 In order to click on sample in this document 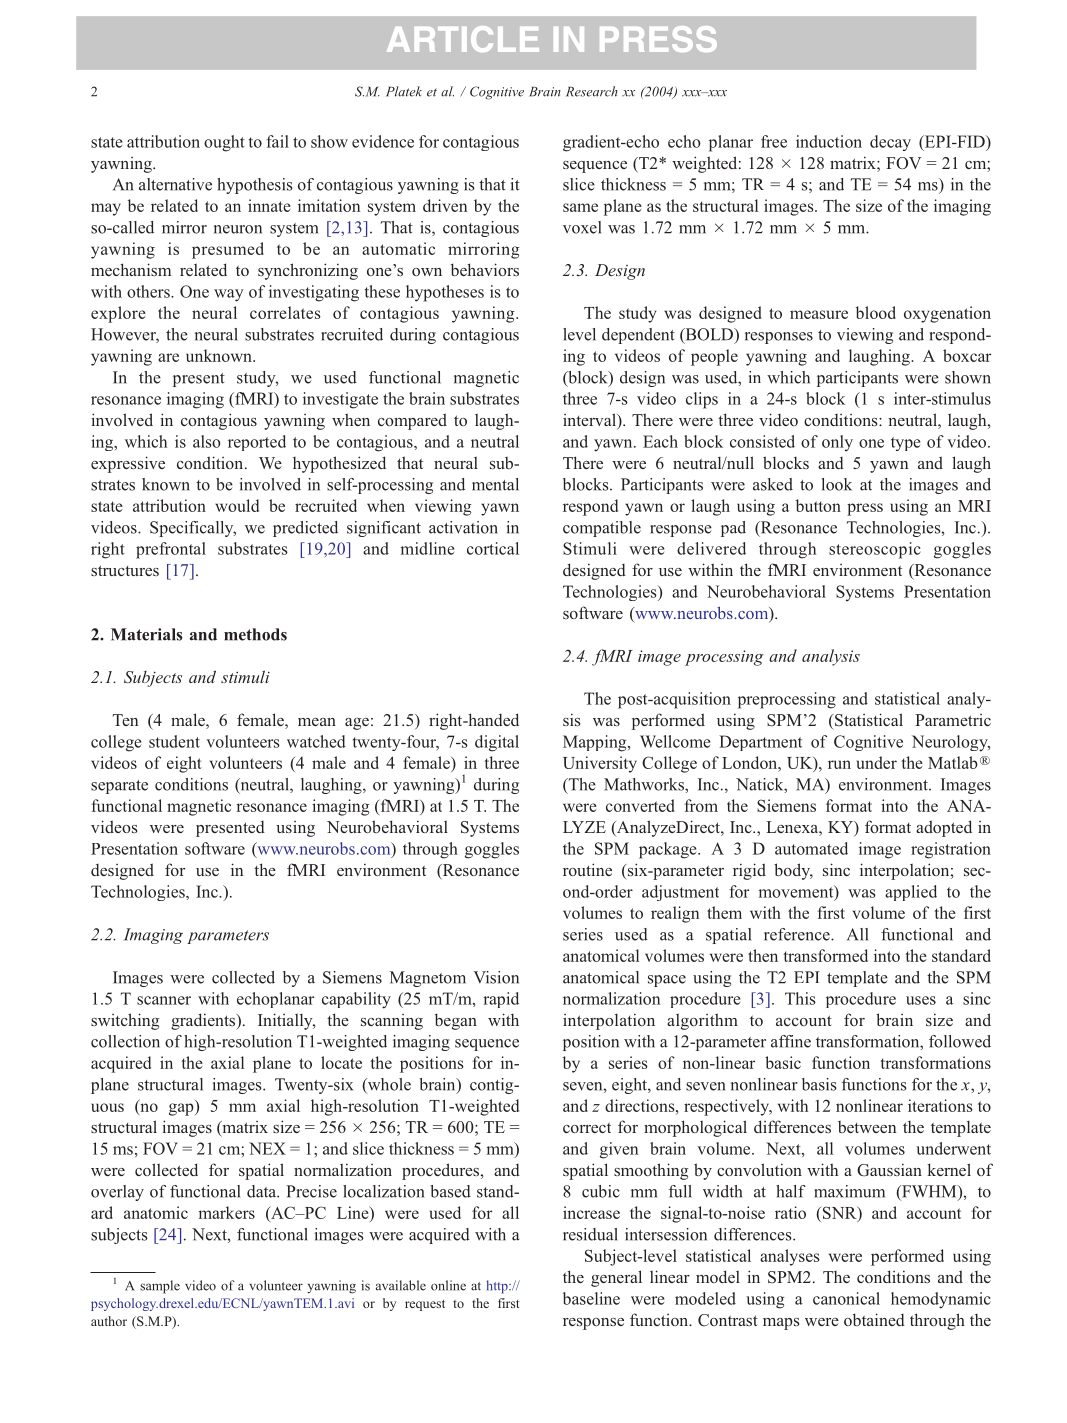, I will do `click(160, 1287)`.
